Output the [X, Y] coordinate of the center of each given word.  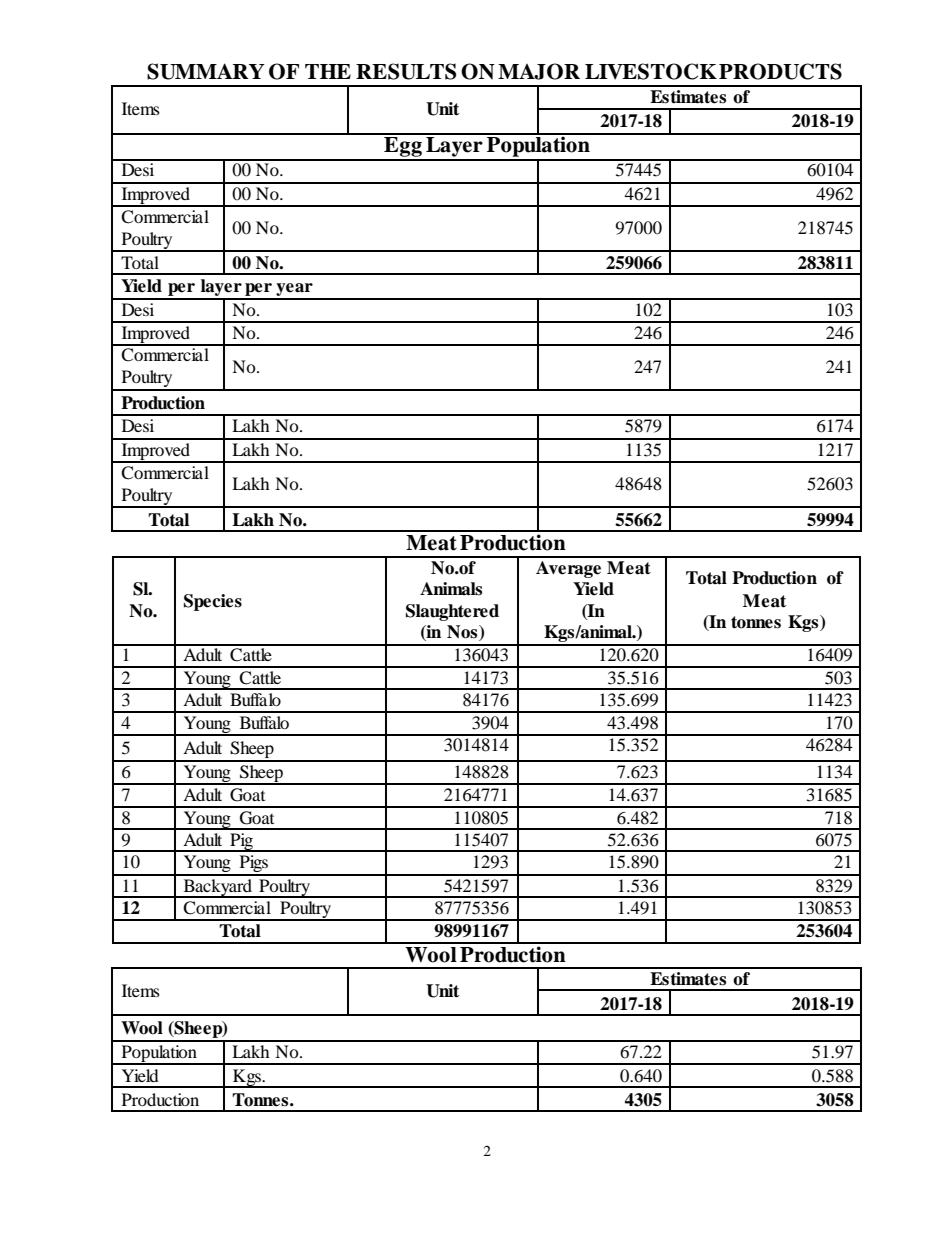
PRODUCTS [780, 71]
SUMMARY [206, 71]
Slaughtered [452, 612]
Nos [463, 633]
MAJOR [539, 71]
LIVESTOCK [651, 71]
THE [328, 71]
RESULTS [406, 71]
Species [213, 602]
